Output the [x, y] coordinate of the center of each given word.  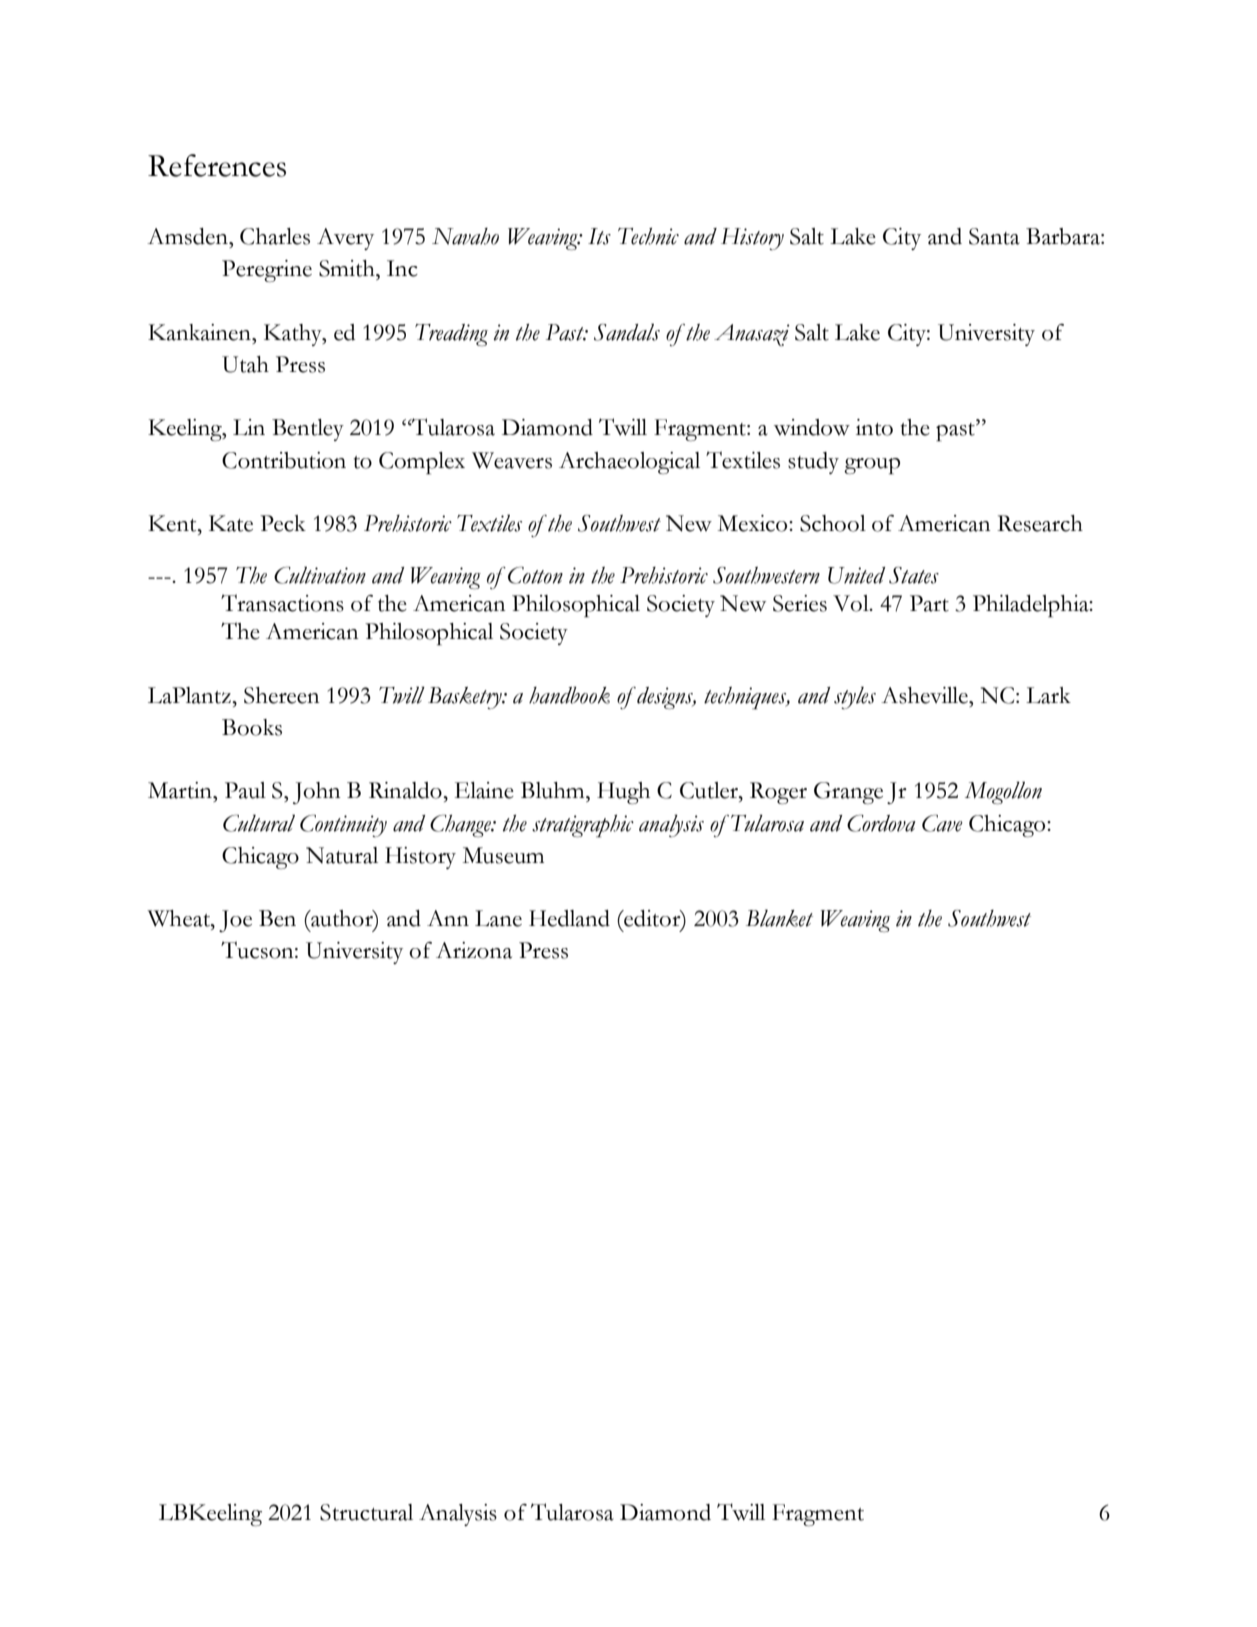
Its [599, 236]
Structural [366, 1512]
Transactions [282, 603]
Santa [994, 236]
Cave [942, 823]
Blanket [779, 918]
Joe [235, 921]
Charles [275, 236]
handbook [569, 695]
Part [929, 603]
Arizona [474, 950]
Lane [498, 918]
